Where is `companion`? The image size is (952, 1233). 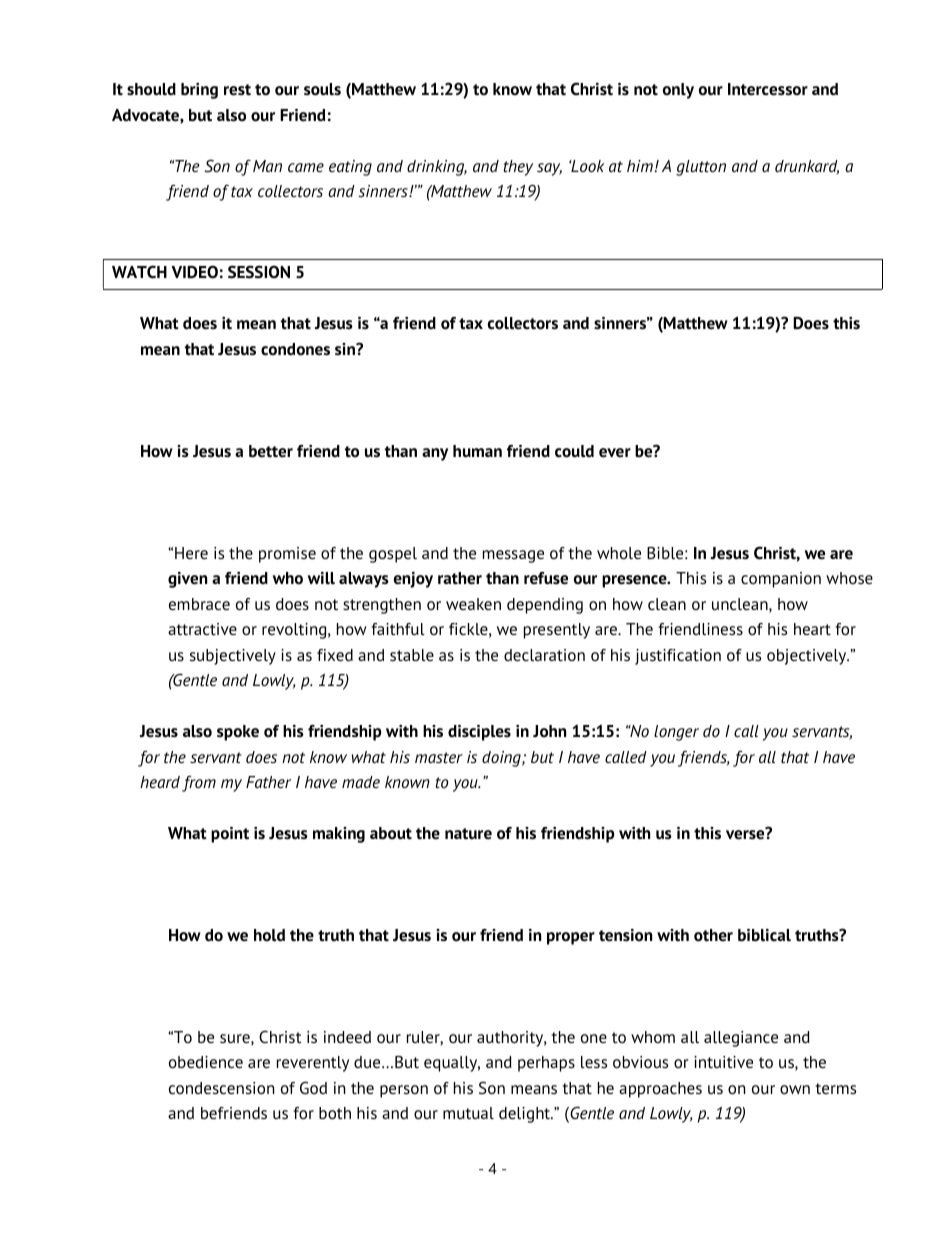 companion is located at coordinates (781, 580).
